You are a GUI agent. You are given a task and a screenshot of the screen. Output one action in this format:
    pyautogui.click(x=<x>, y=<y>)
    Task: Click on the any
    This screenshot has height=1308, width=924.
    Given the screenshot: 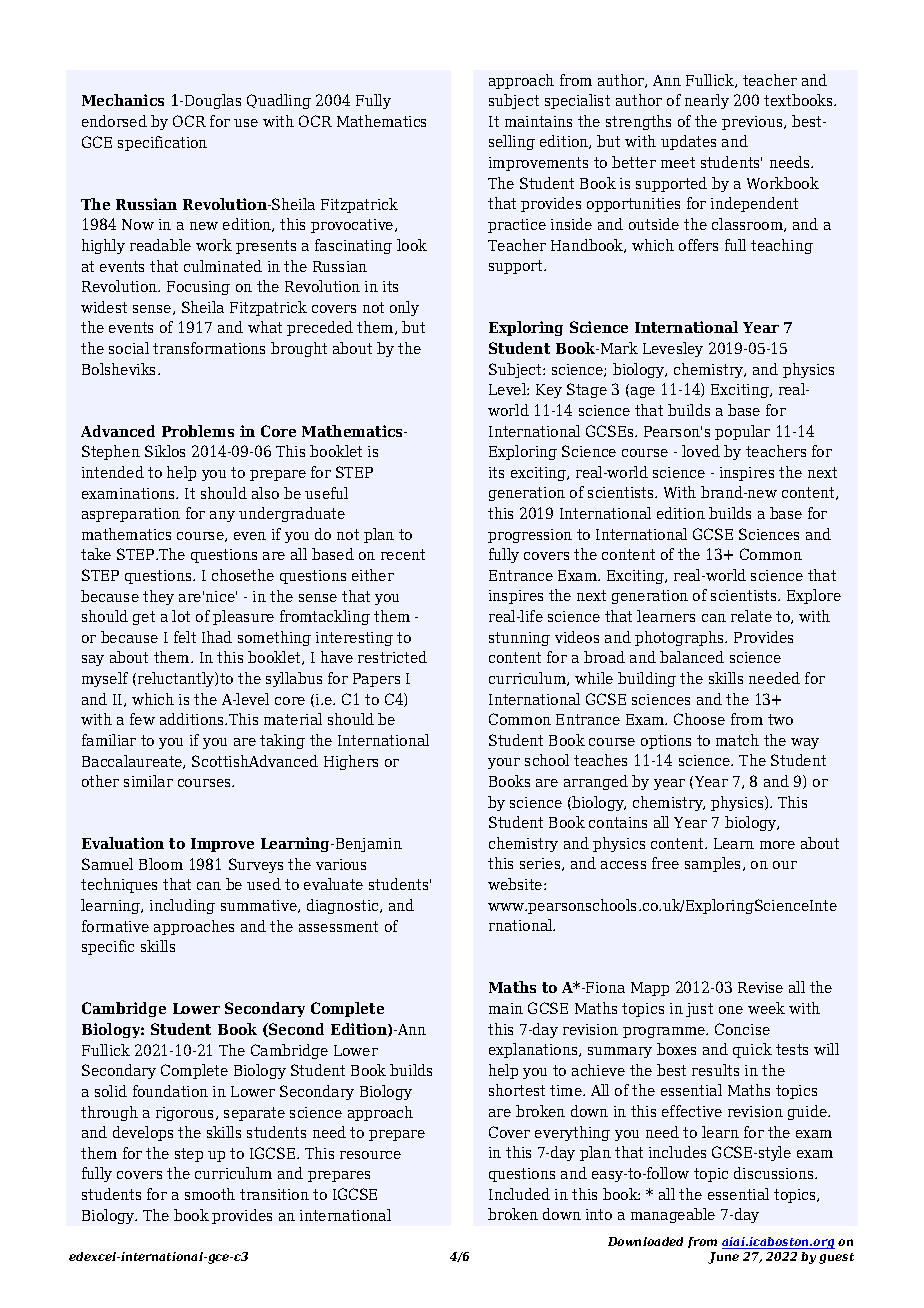 What is the action you would take?
    pyautogui.click(x=222, y=516)
